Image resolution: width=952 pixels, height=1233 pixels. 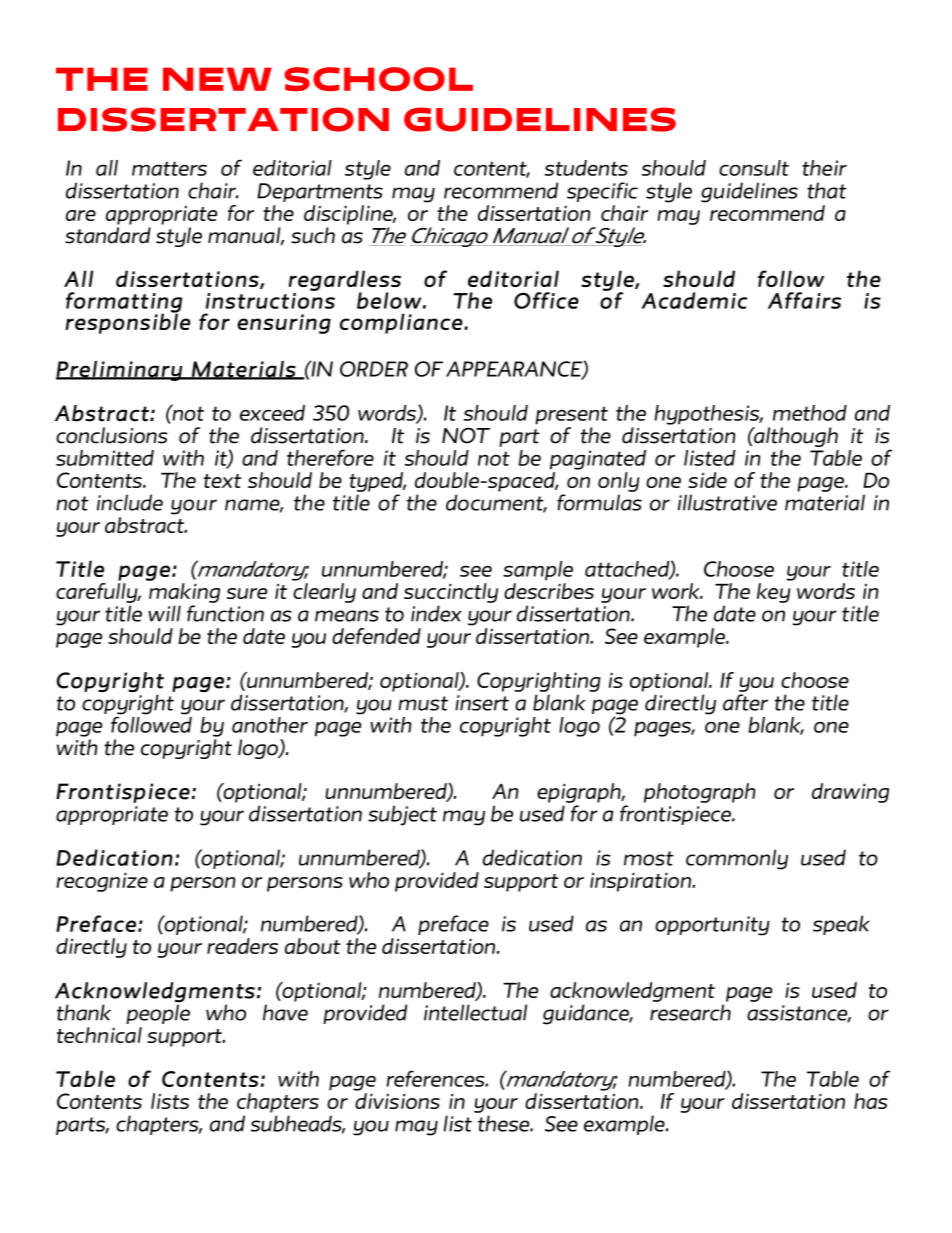 What do you see at coordinates (217, 79) in the image?
I see `NEW` at bounding box center [217, 79].
